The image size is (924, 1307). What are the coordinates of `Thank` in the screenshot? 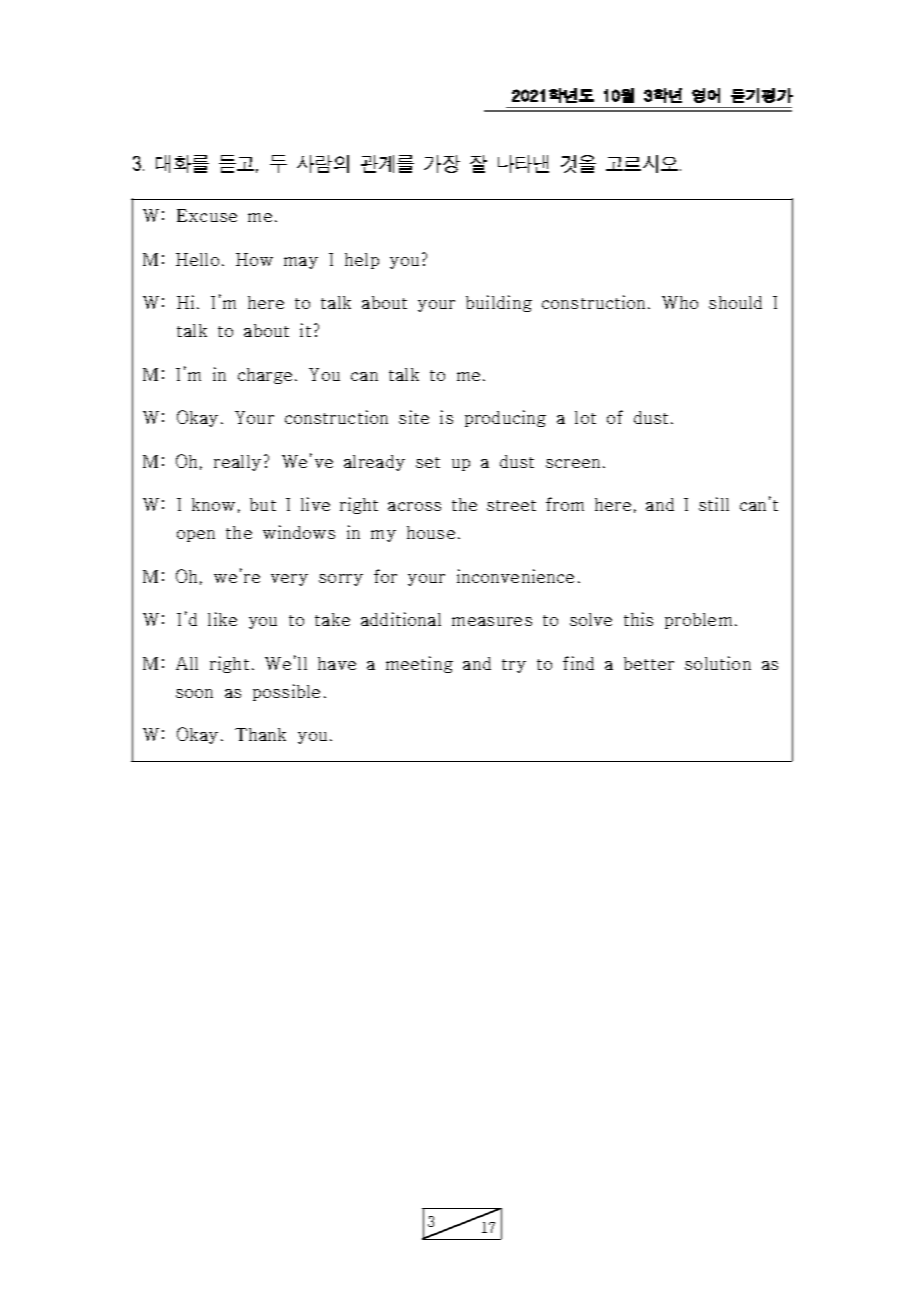 It's located at (260, 734).
